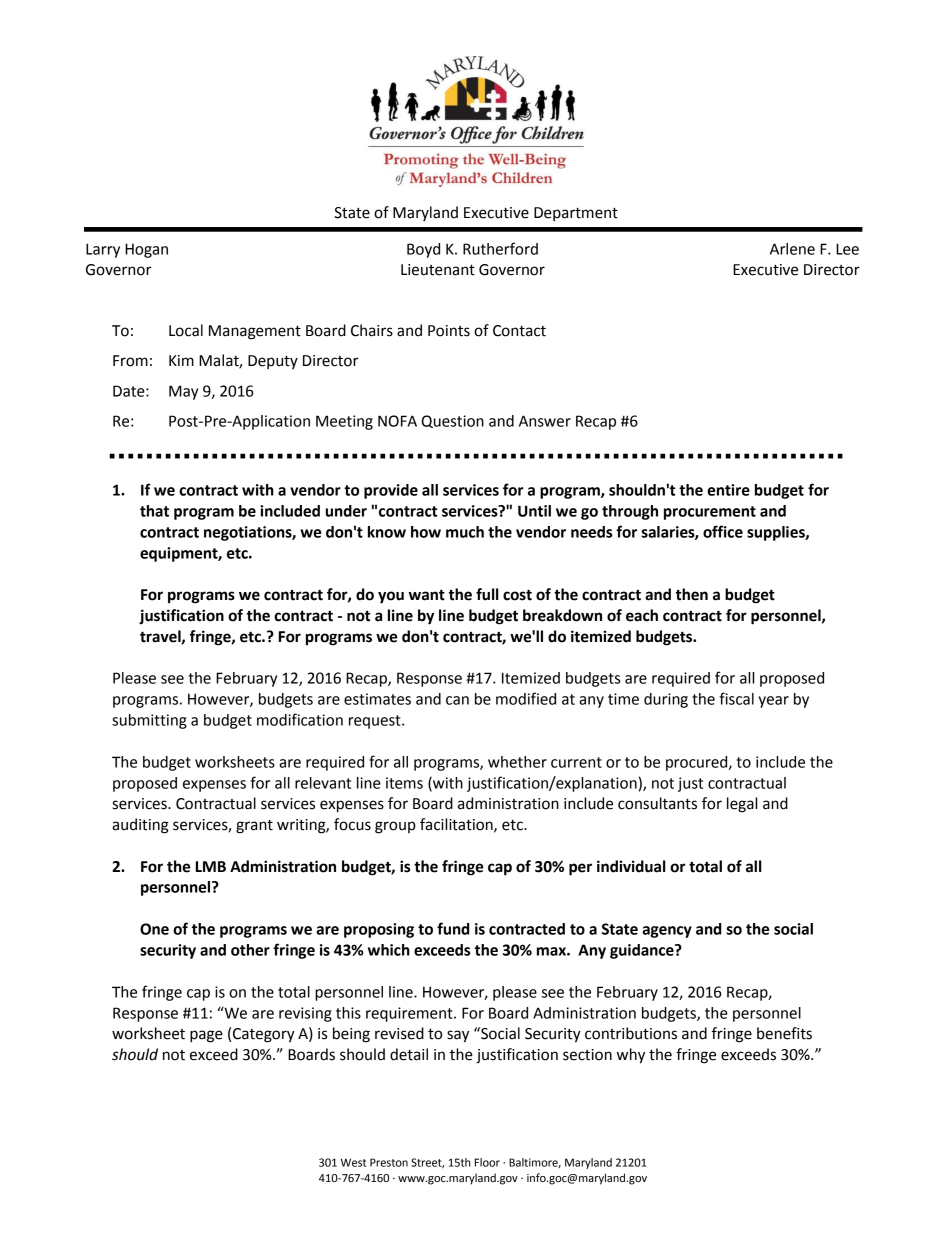 Image resolution: width=952 pixels, height=1233 pixels. Describe the element at coordinates (453, 421) in the document. I see `Question` at that location.
